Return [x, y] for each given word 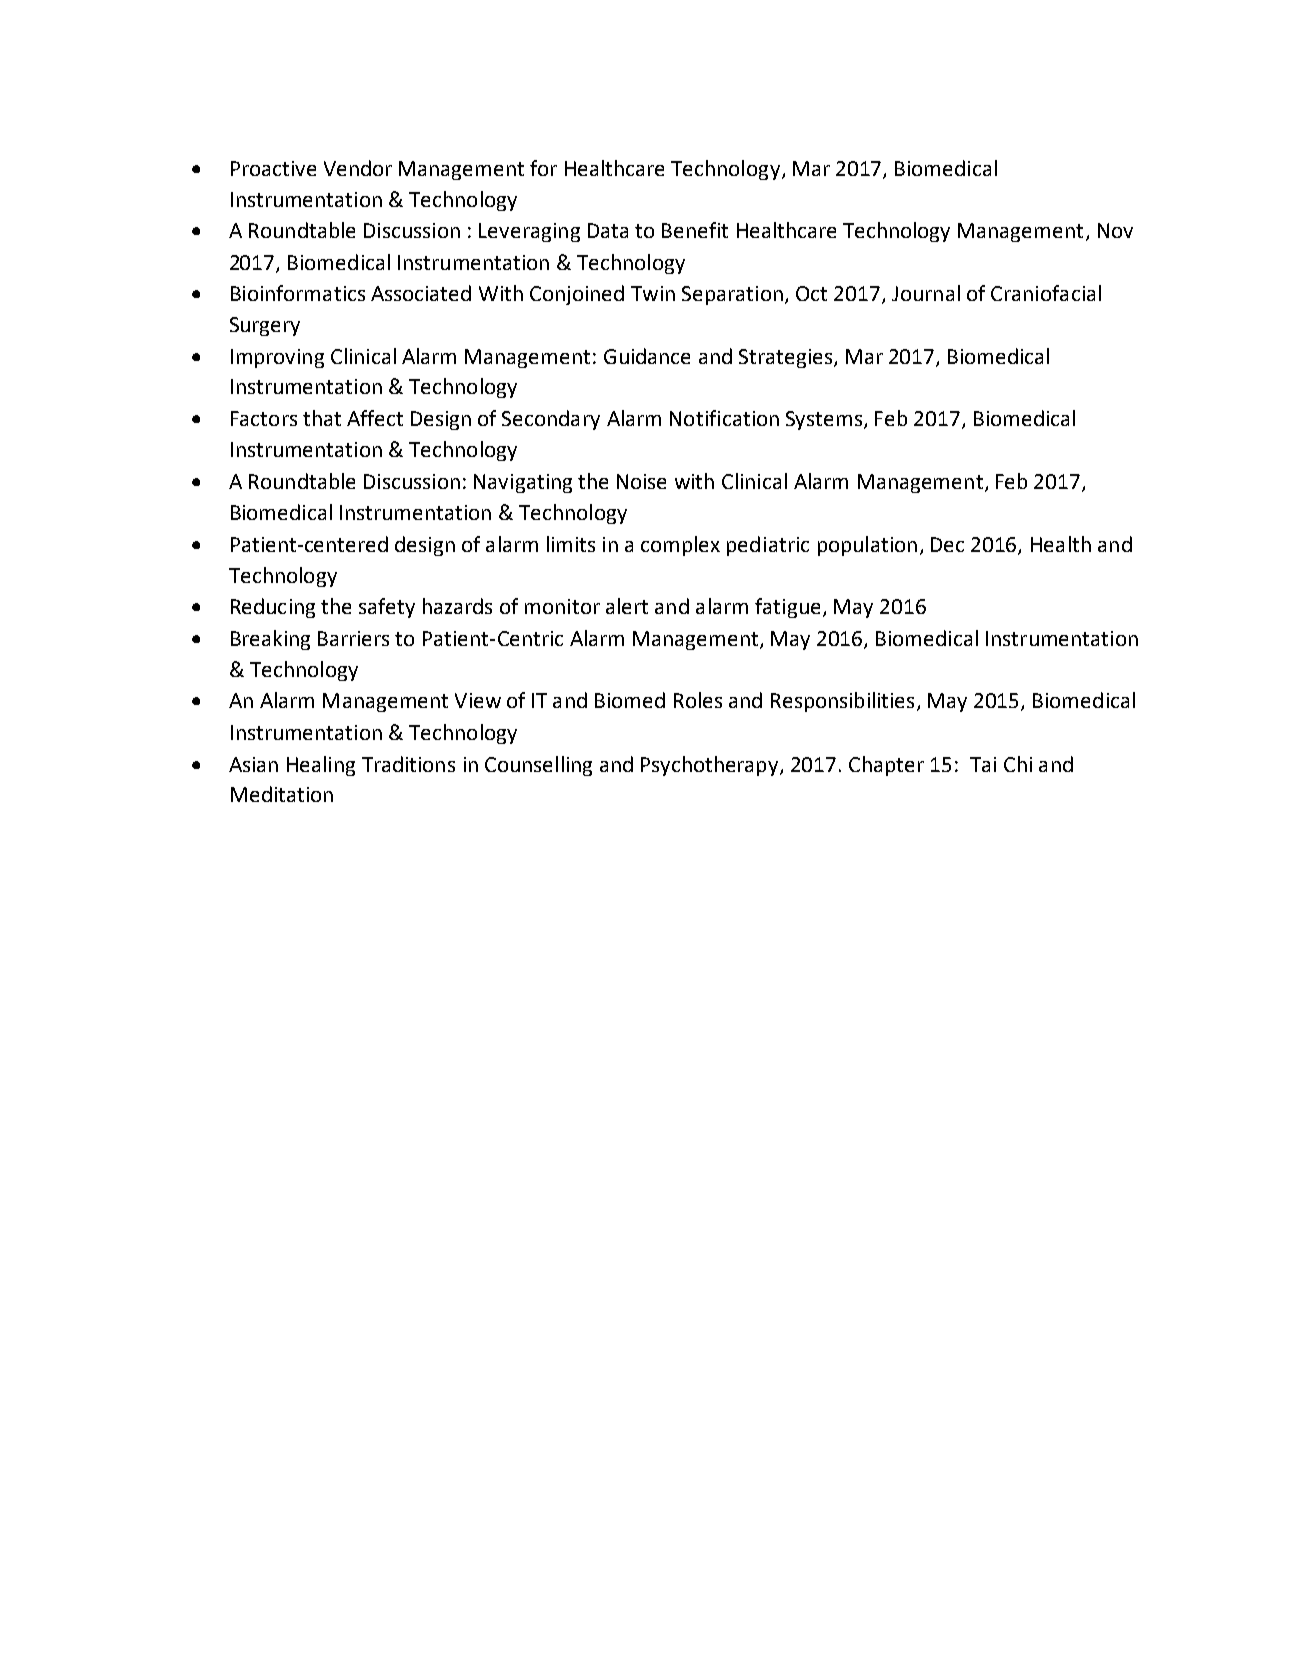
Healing [321, 766]
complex [680, 546]
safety [387, 608]
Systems [825, 420]
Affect [375, 418]
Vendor [358, 168]
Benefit [695, 230]
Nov [1115, 230]
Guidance [647, 356]
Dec [947, 544]
